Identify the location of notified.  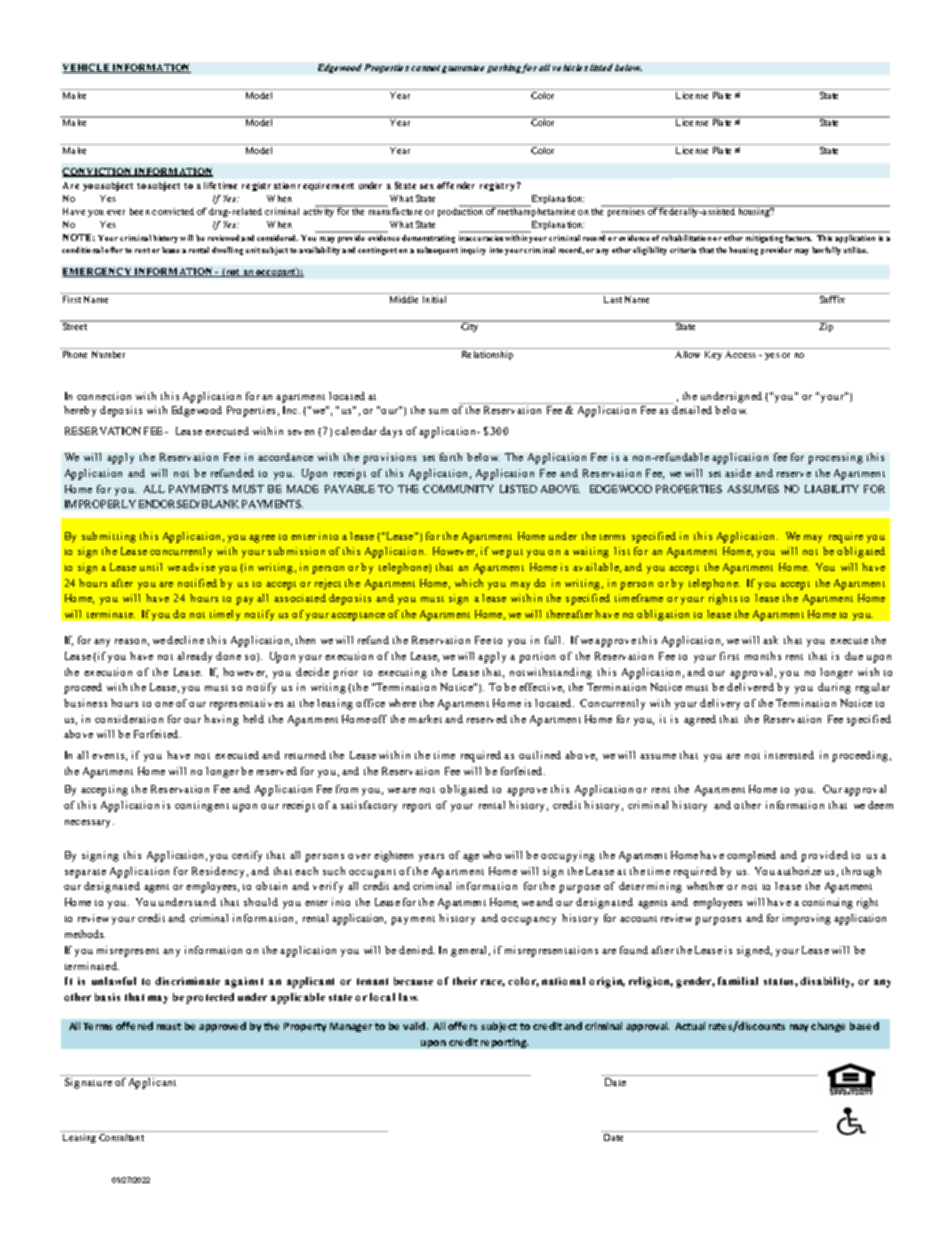
(197, 583).
